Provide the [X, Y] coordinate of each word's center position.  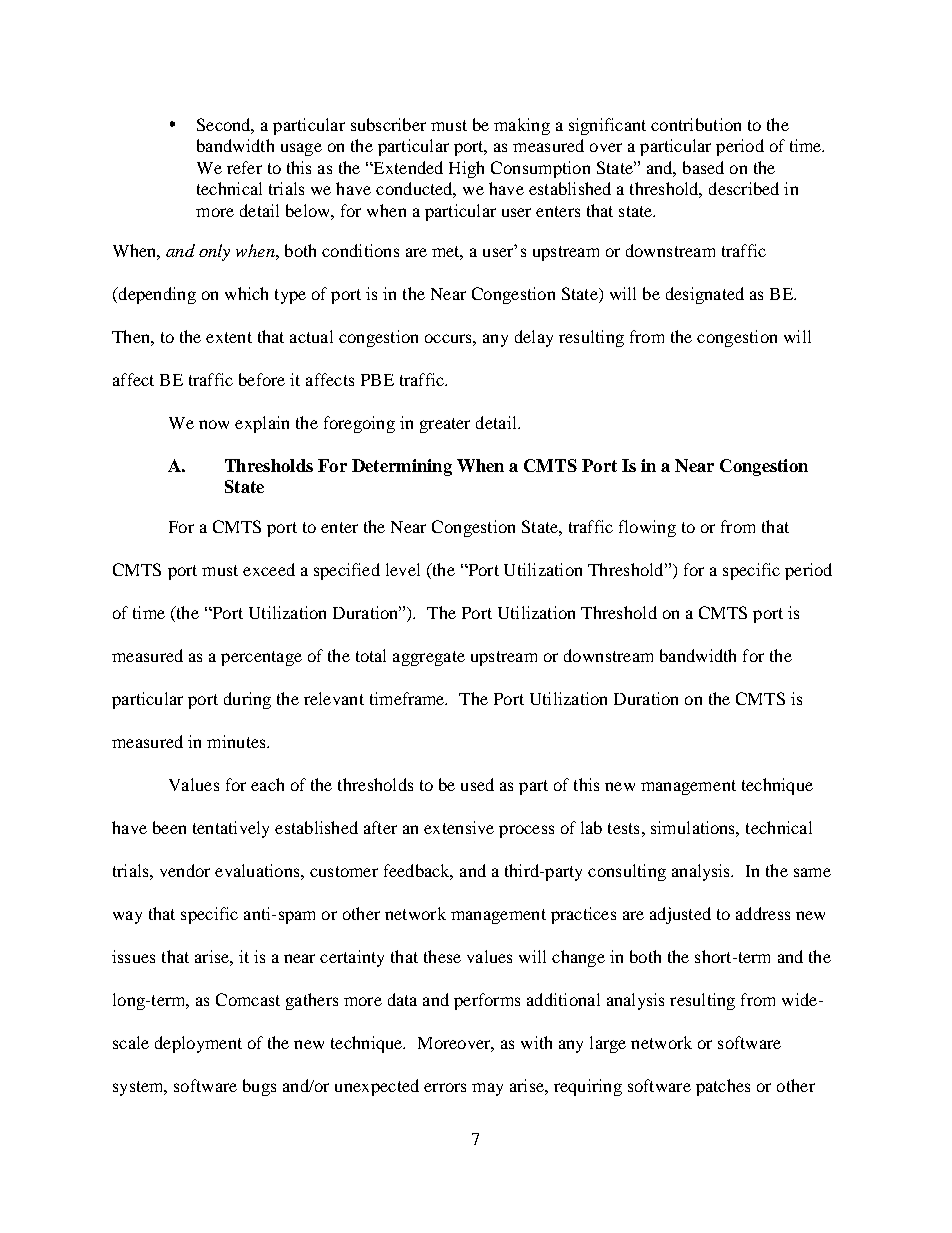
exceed [269, 569]
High [466, 169]
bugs [259, 1087]
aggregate [429, 658]
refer [244, 167]
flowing [647, 528]
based [703, 167]
